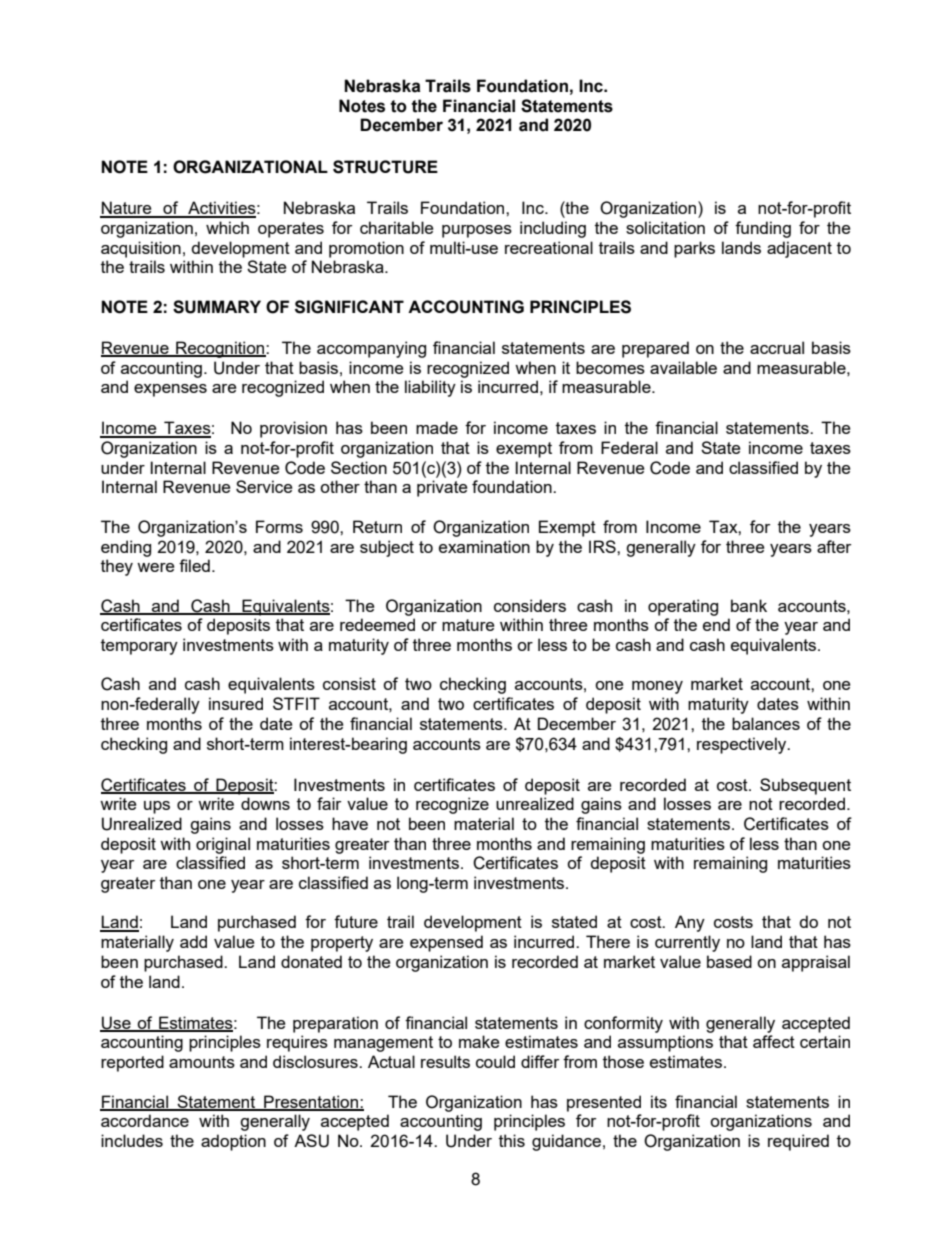  What do you see at coordinates (477, 231) in the image?
I see `purposes` at bounding box center [477, 231].
